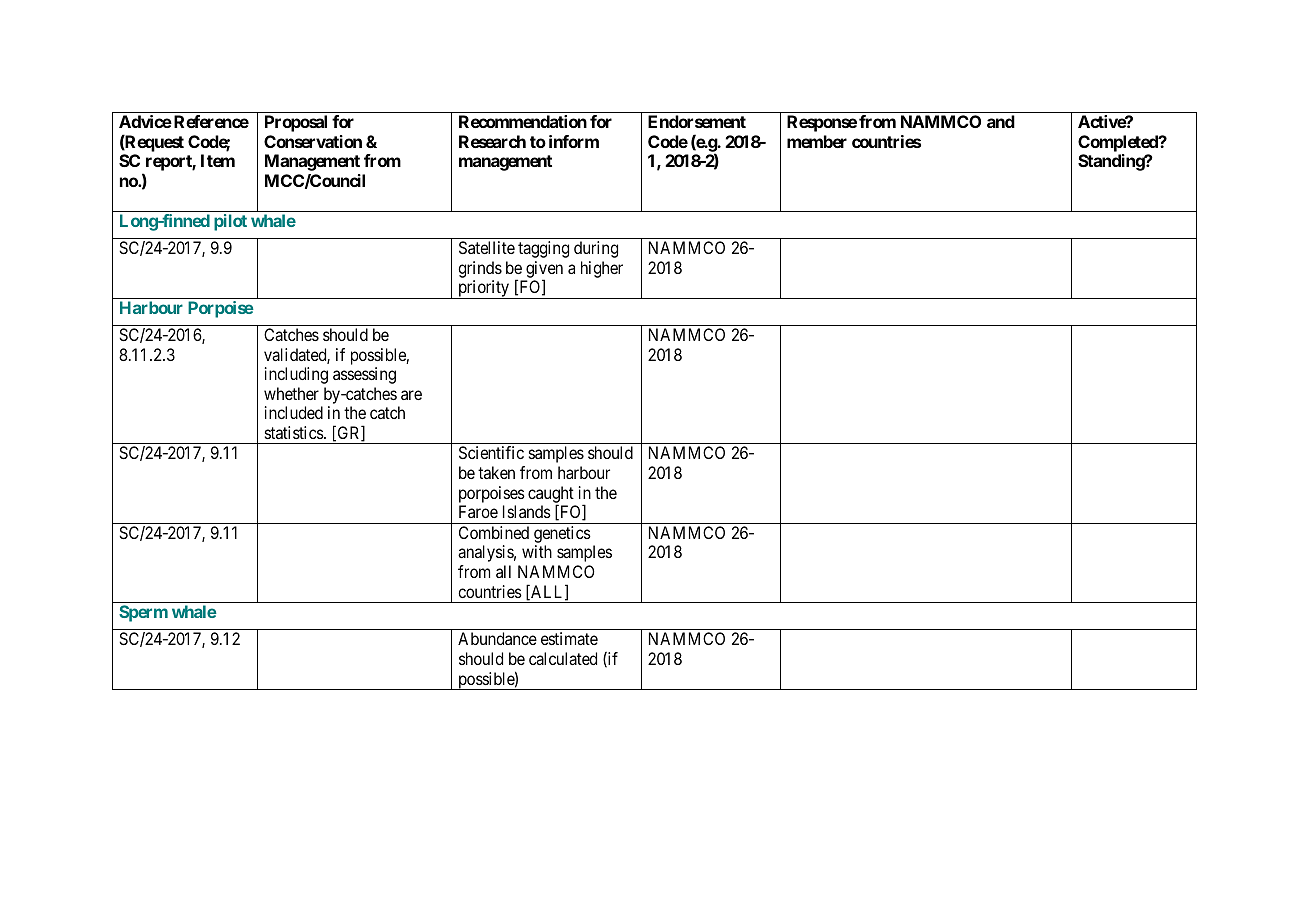 Image resolution: width=1308 pixels, height=924 pixels. What do you see at coordinates (569, 638) in the page?
I see `estimate` at bounding box center [569, 638].
